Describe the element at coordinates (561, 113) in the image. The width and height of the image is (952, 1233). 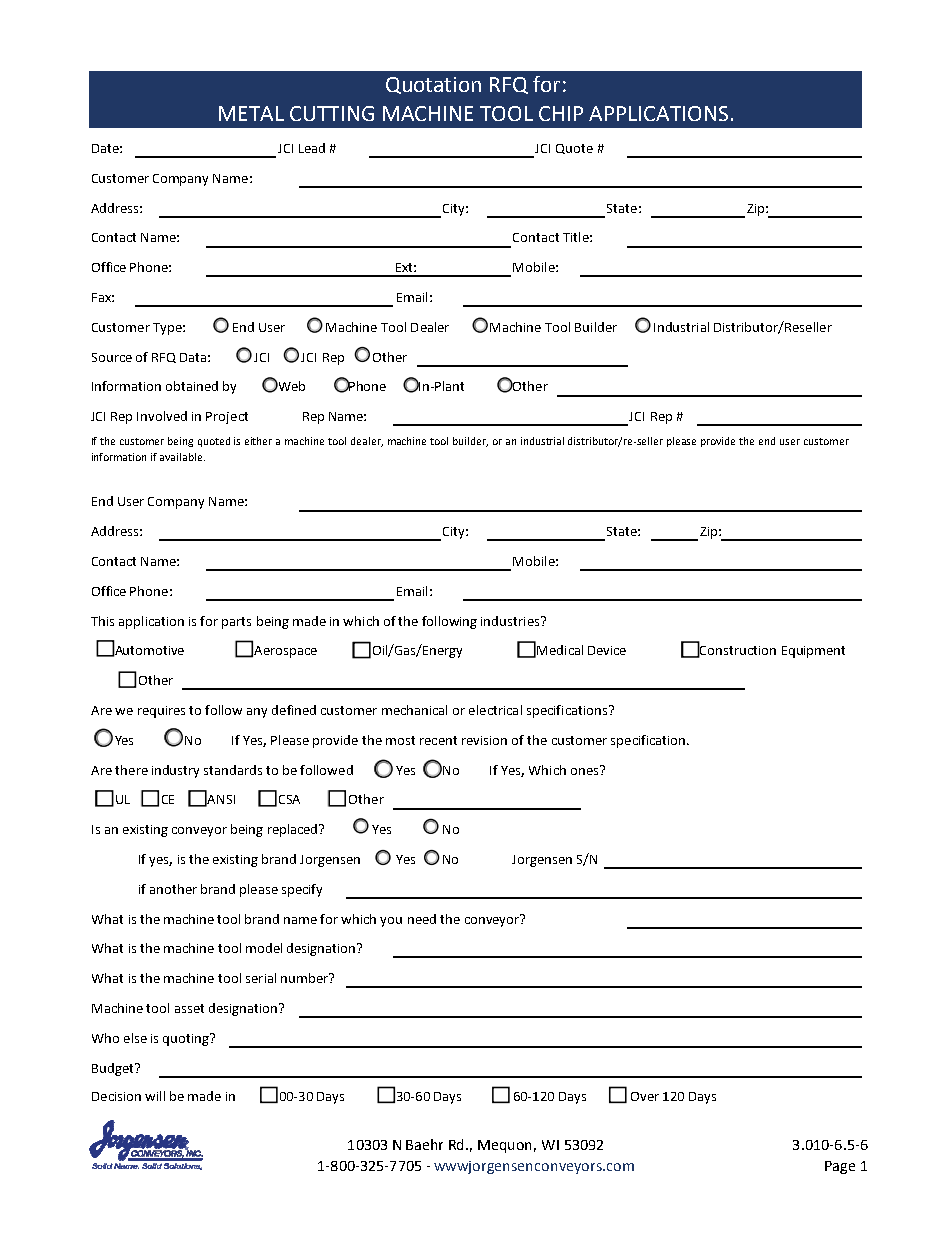
I see `CHIP` at that location.
